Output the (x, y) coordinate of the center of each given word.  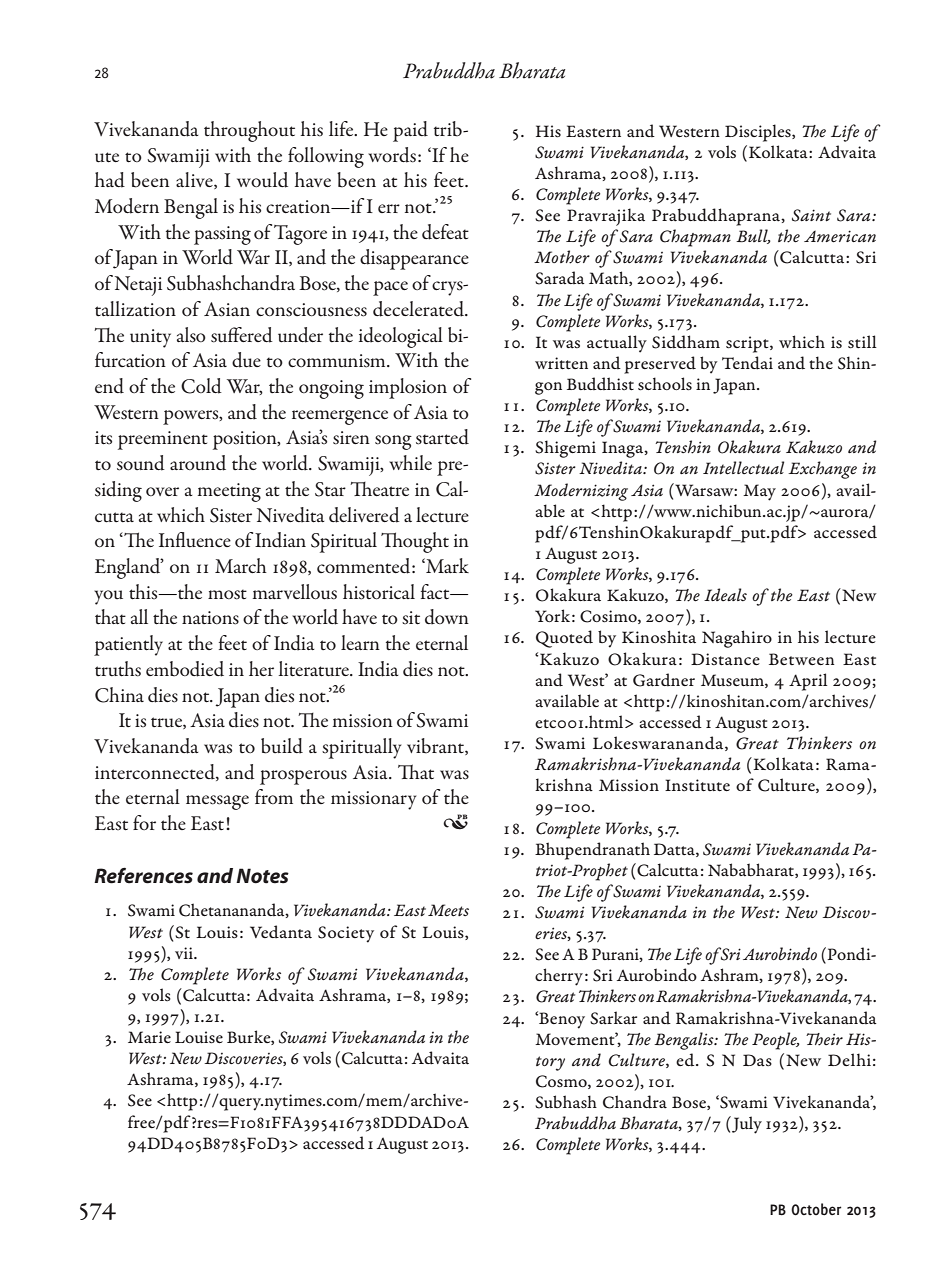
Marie (149, 1037)
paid (410, 131)
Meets (448, 910)
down (447, 617)
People (775, 1041)
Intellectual (743, 468)
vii (185, 953)
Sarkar (613, 1018)
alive (195, 180)
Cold (201, 386)
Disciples (759, 133)
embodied (185, 669)
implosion (408, 388)
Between (802, 659)
